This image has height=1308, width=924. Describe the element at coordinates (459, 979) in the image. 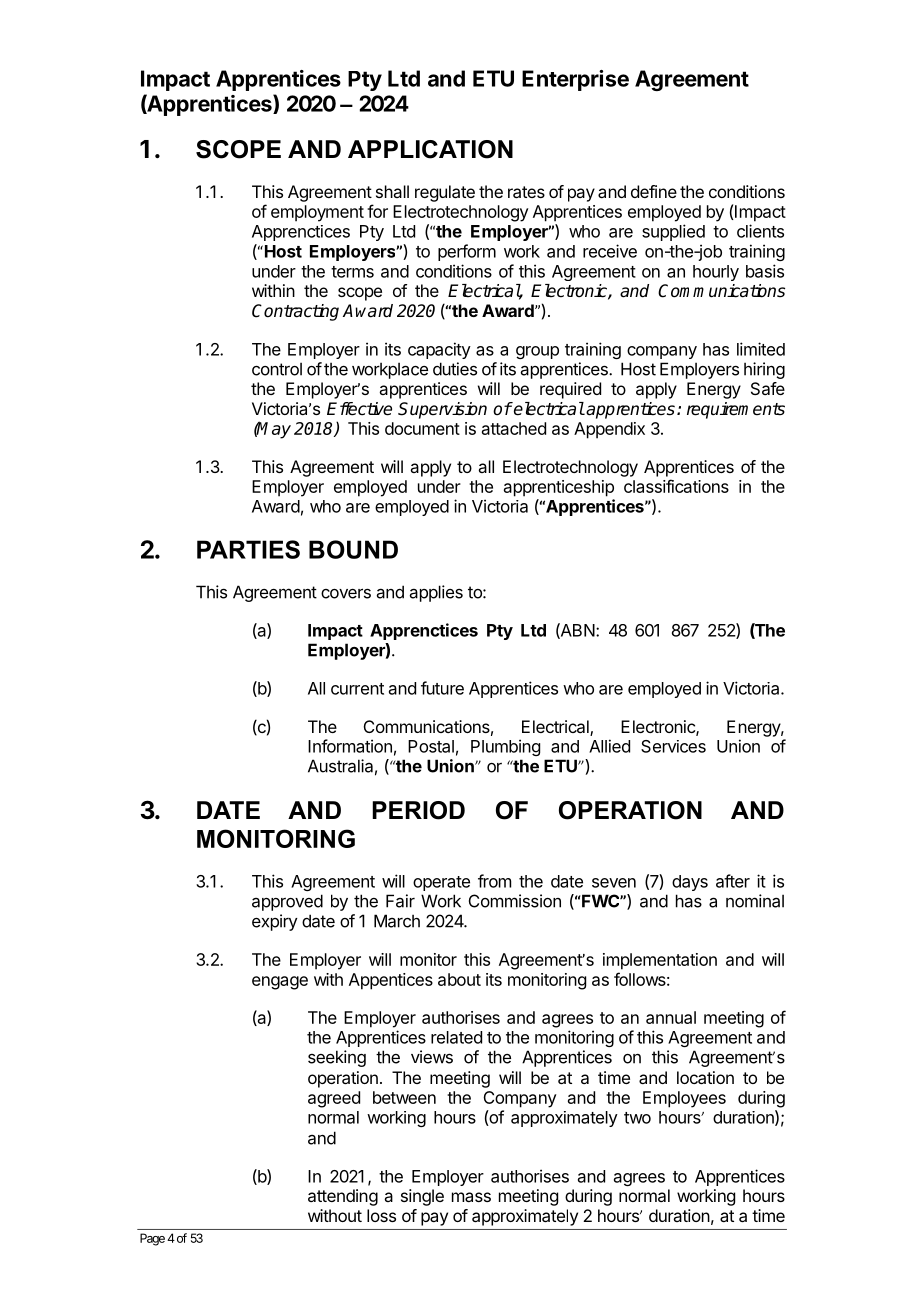

I see `about` at that location.
